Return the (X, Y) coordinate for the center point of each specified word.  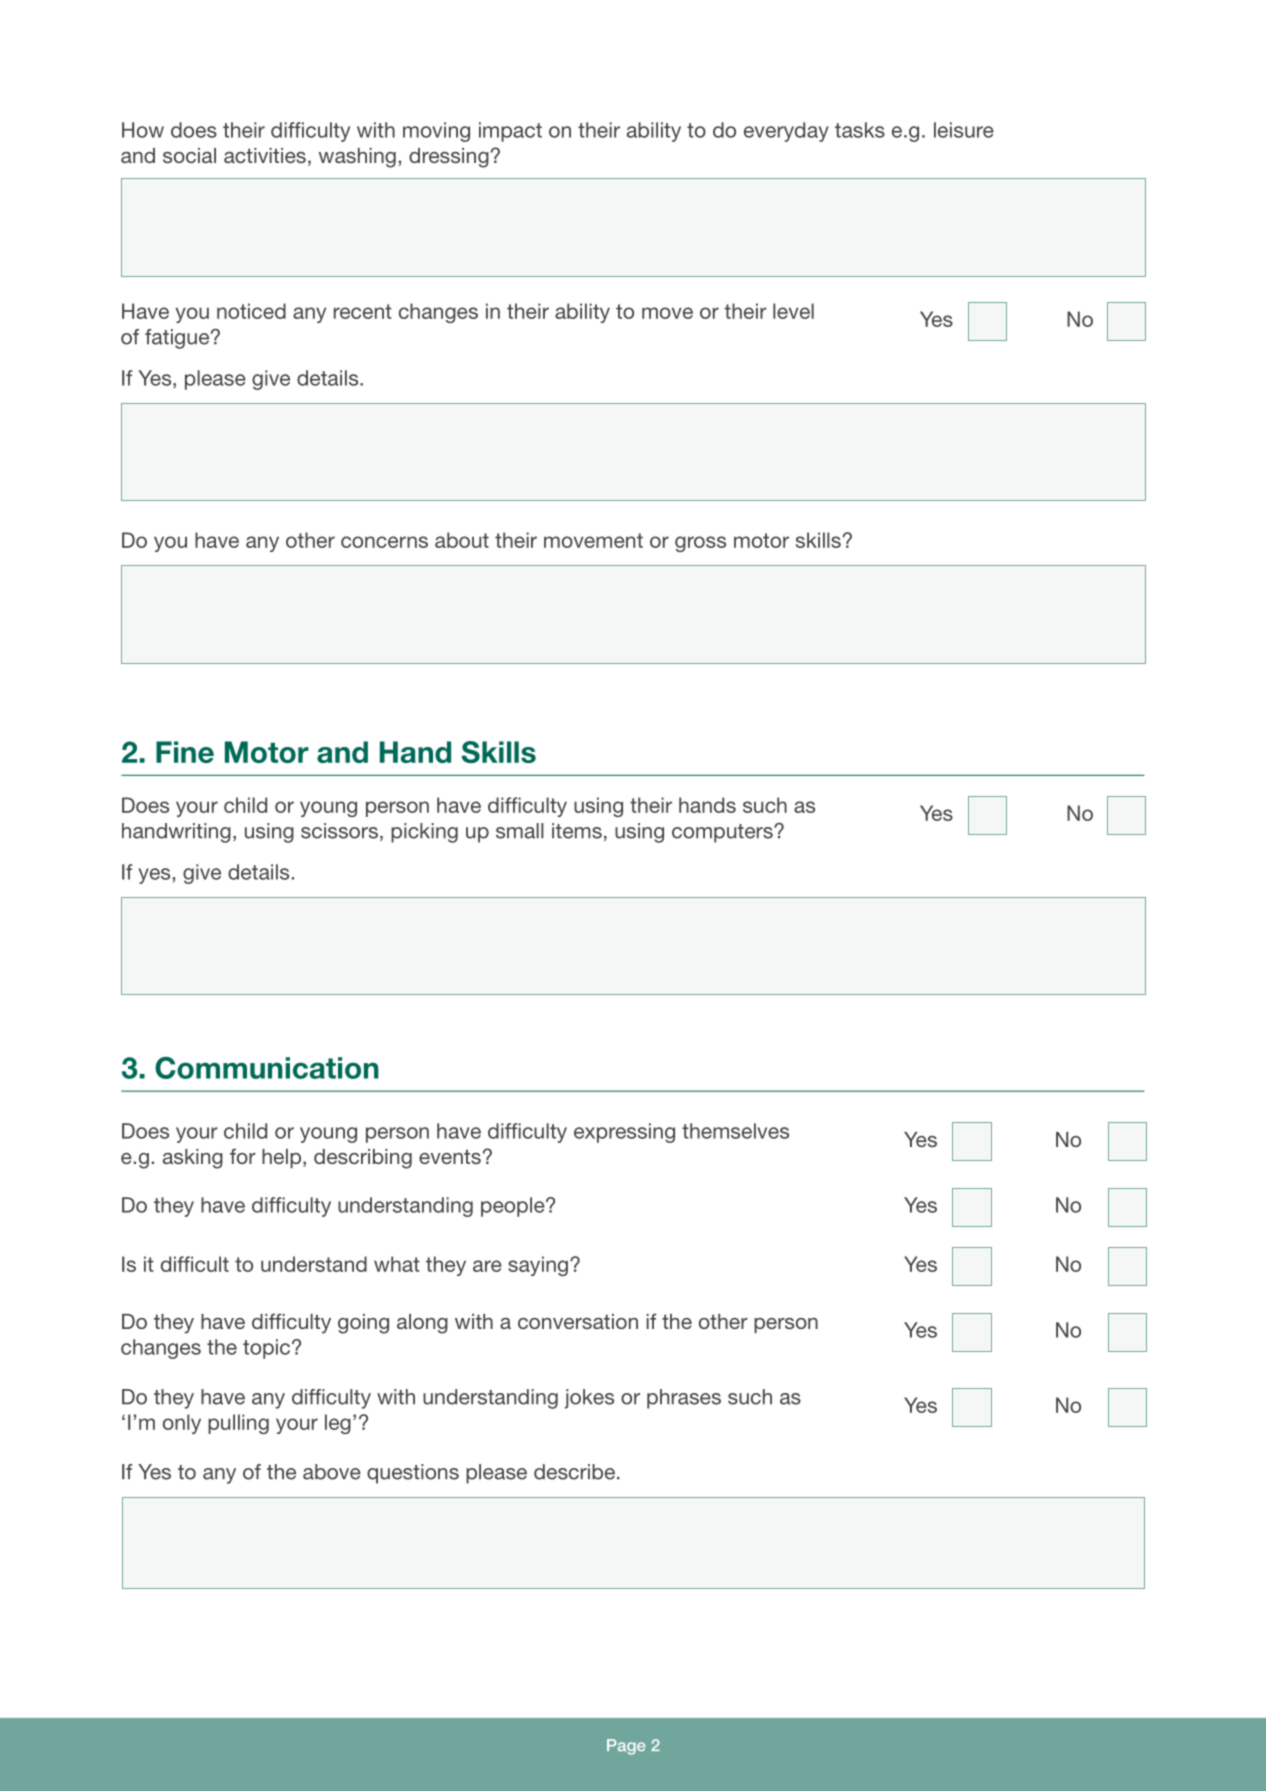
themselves (735, 1131)
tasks (860, 130)
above (332, 1472)
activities (265, 155)
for (243, 1156)
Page (626, 1747)
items (577, 831)
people (514, 1207)
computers (723, 833)
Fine (185, 752)
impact (510, 132)
